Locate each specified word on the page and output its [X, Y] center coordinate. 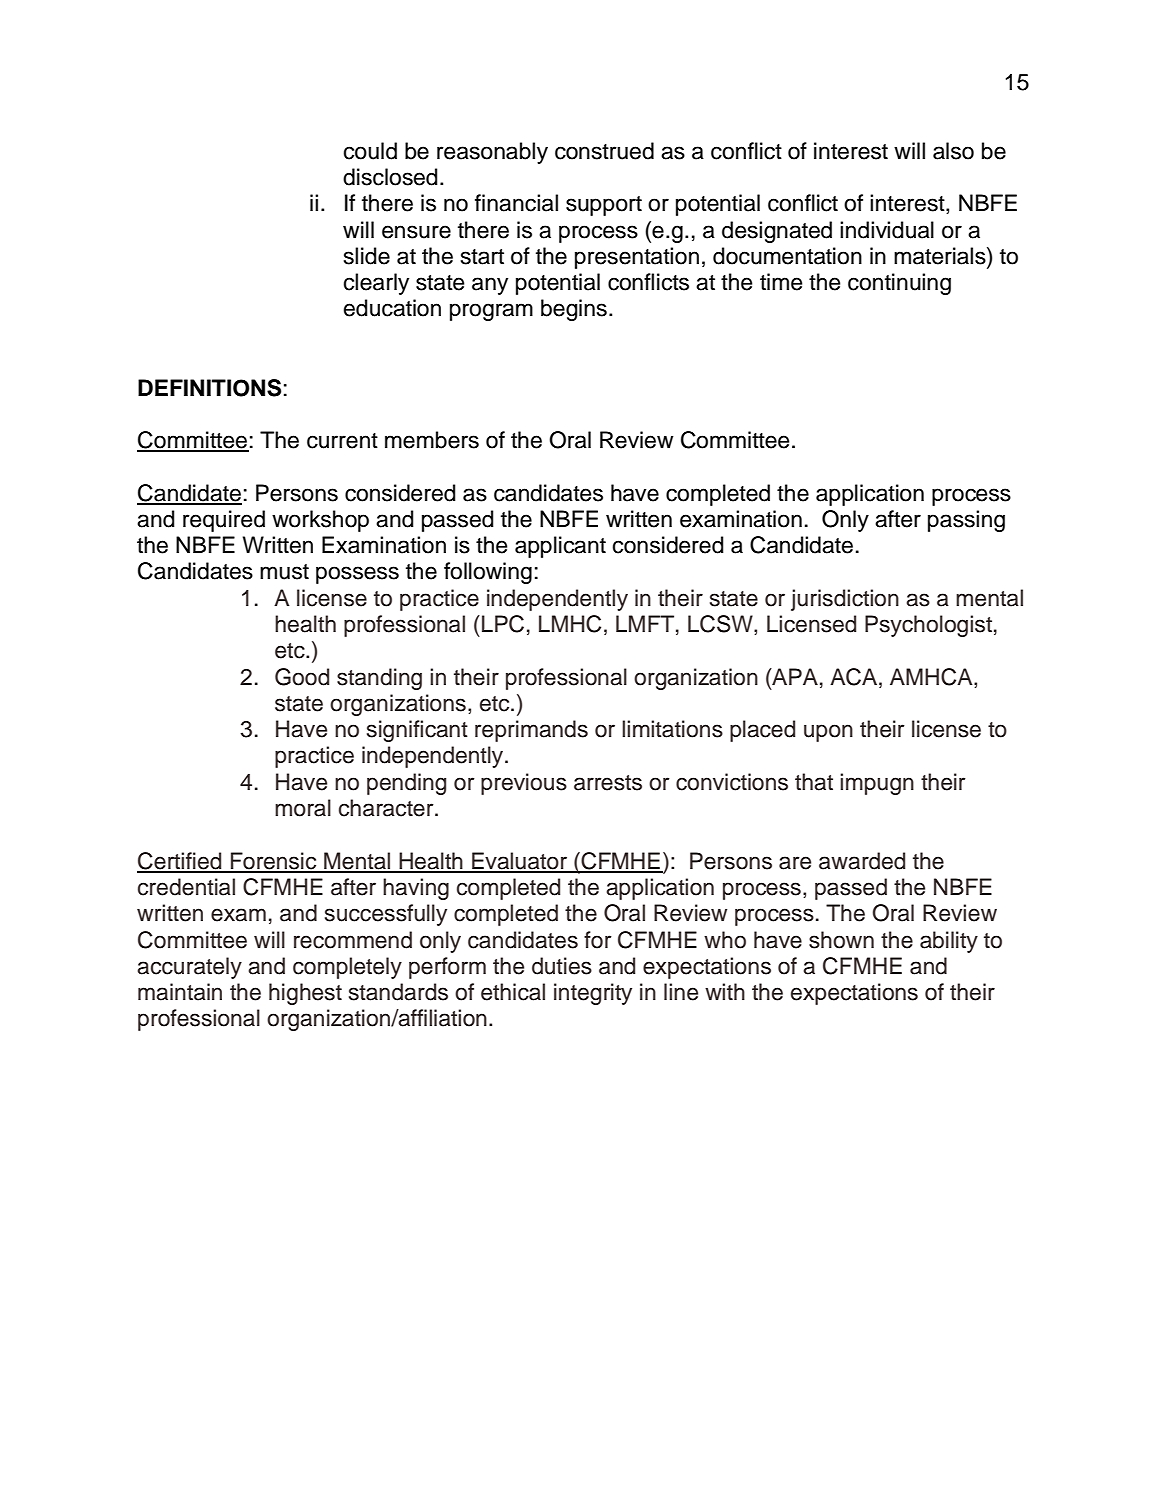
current [342, 441]
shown [841, 940]
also [953, 151]
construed [604, 151]
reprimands [531, 731]
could [370, 151]
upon [828, 733]
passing [966, 521]
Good [302, 677]
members [432, 440]
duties [562, 966]
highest [305, 994]
